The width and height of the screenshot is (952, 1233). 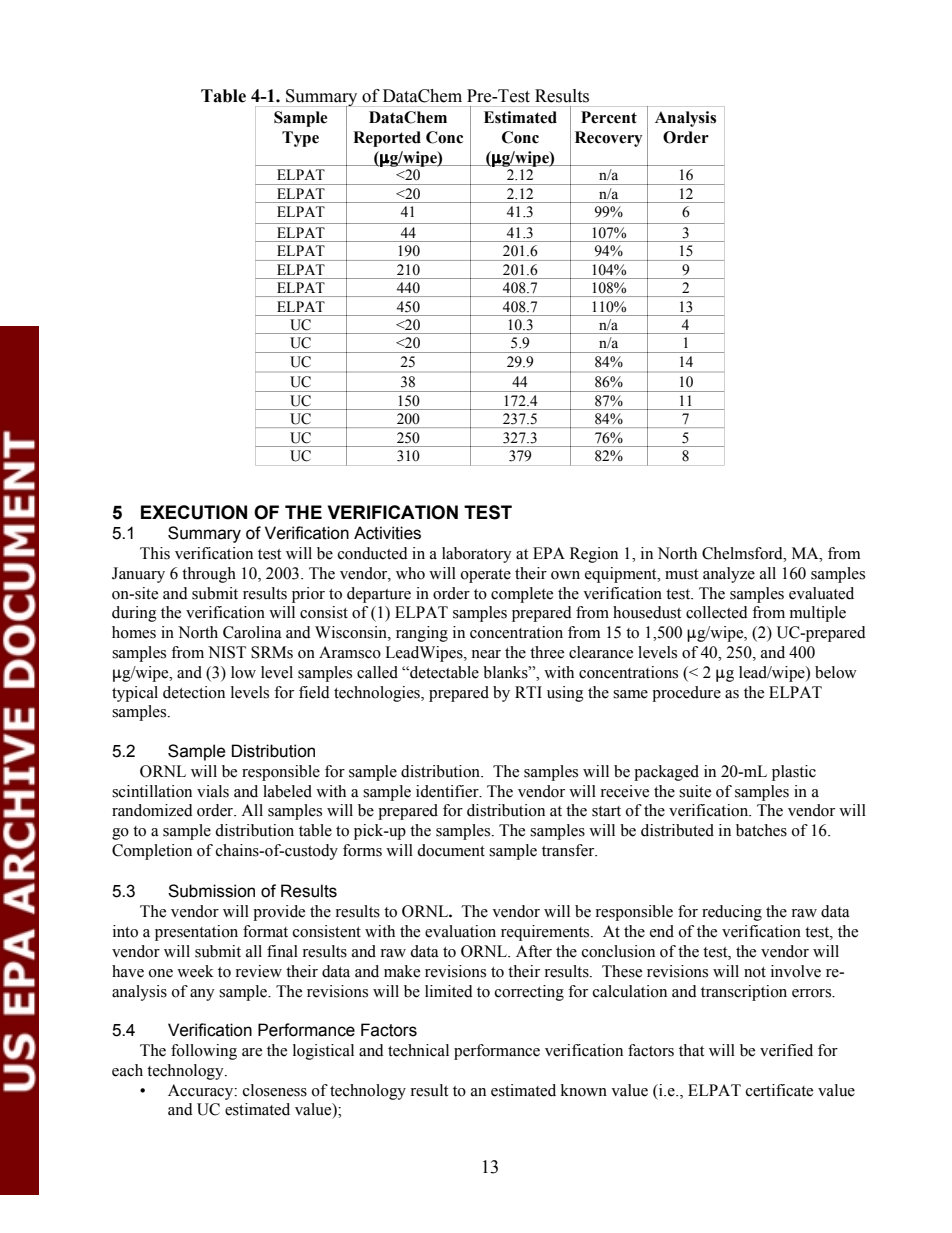 What do you see at coordinates (300, 139) in the screenshot?
I see `Type` at bounding box center [300, 139].
